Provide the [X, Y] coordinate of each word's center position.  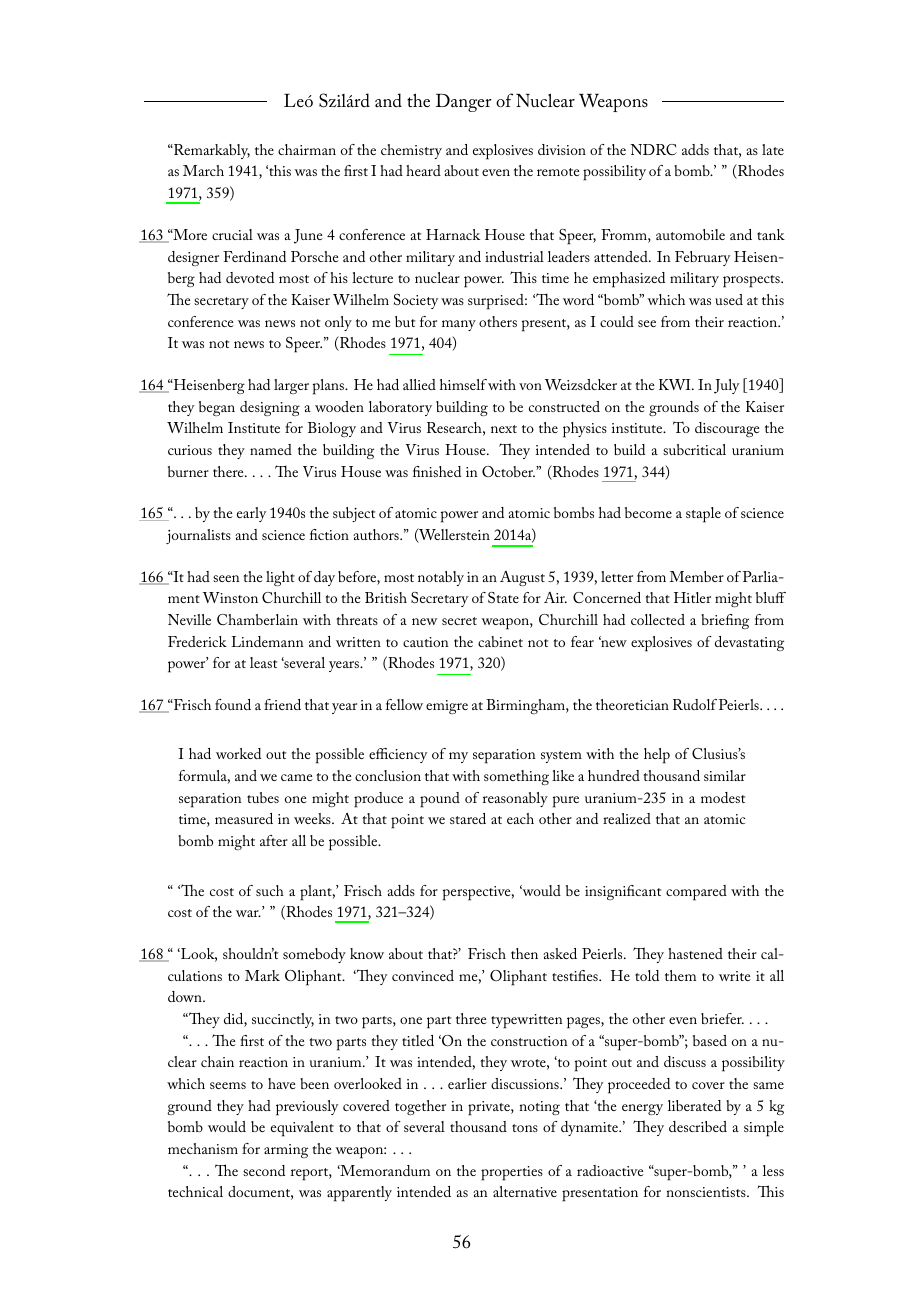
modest [723, 797]
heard [423, 170]
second [264, 1170]
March [203, 170]
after [274, 840]
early [251, 514]
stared [468, 818]
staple [703, 515]
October [508, 471]
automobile [690, 234]
